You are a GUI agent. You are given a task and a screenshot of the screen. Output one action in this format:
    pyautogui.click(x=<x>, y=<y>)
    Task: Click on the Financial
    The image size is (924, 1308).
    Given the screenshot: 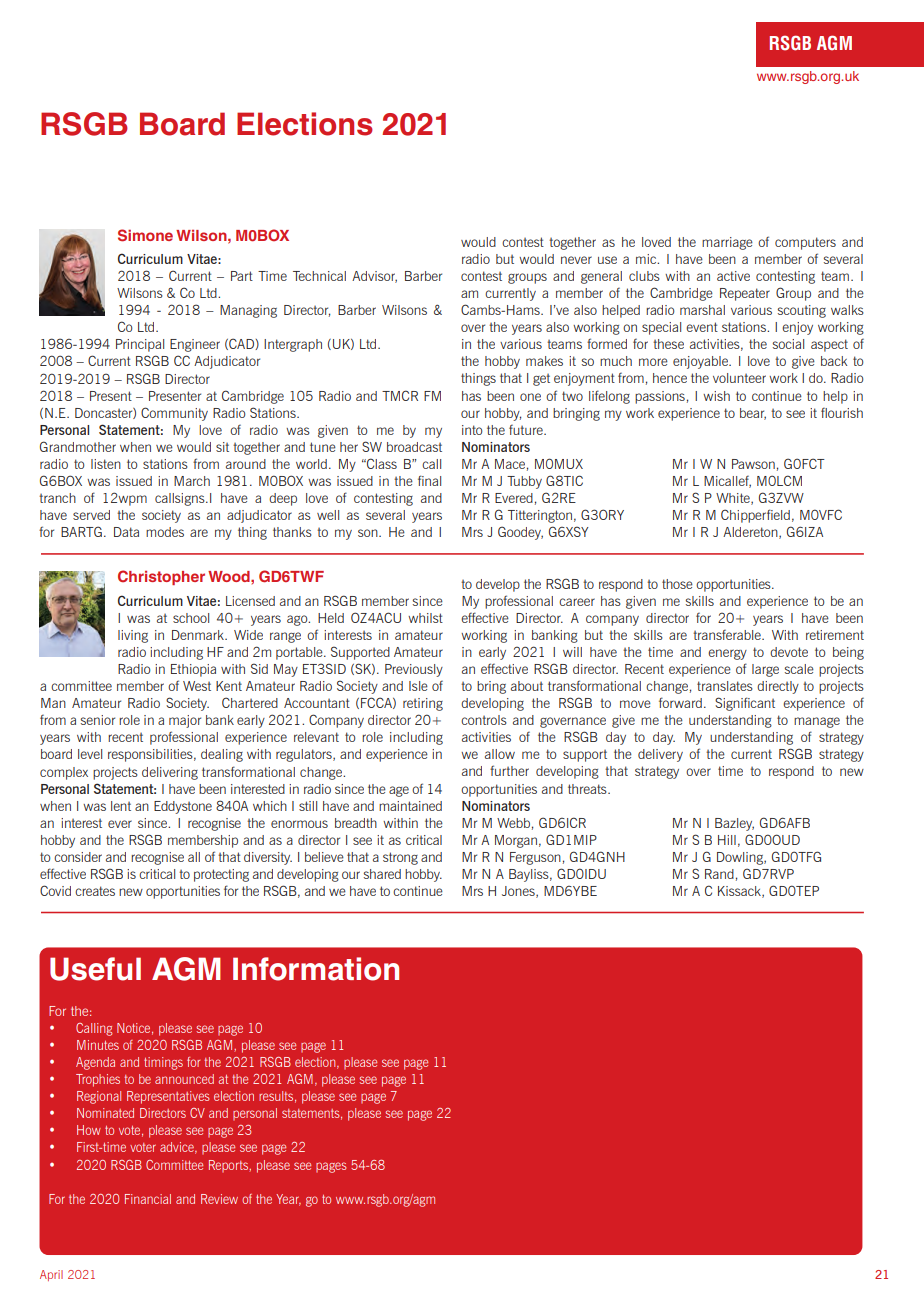 What is the action you would take?
    pyautogui.click(x=148, y=1199)
